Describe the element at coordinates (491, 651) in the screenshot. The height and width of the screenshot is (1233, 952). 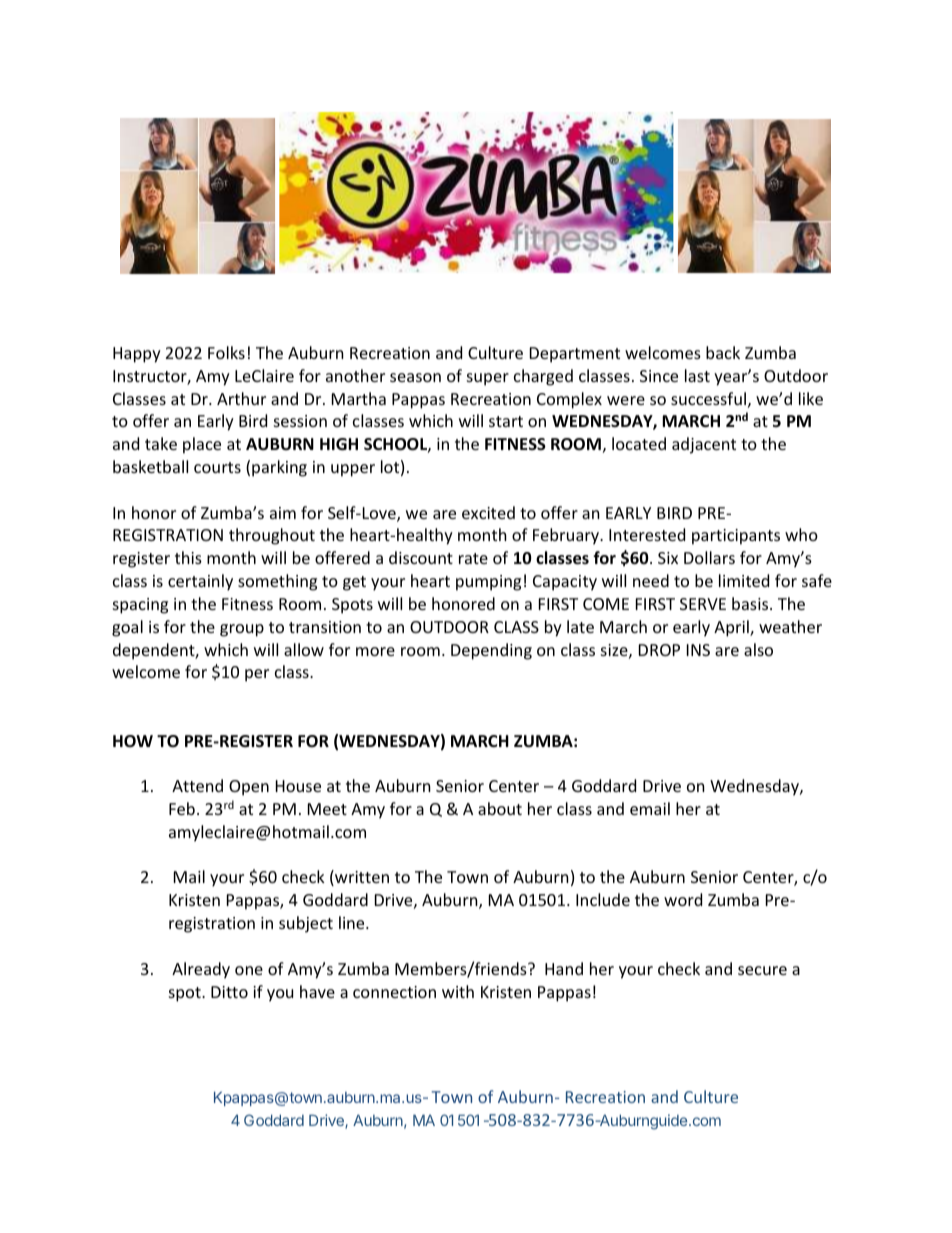
I see `Depending` at that location.
